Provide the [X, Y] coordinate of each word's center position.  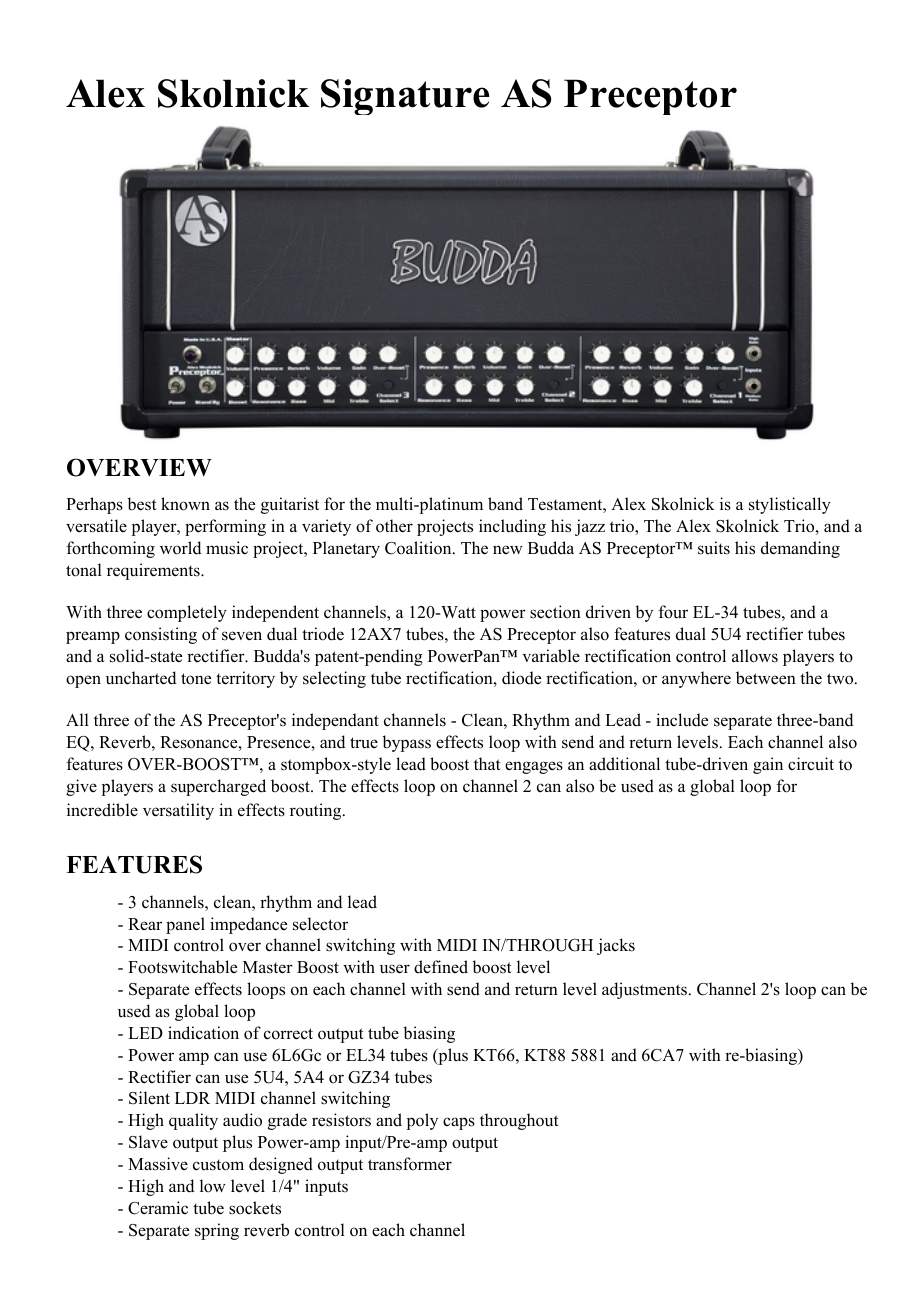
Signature [405, 97]
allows [755, 656]
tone [196, 679]
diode [521, 678]
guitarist [290, 505]
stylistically [790, 505]
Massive [158, 1164]
